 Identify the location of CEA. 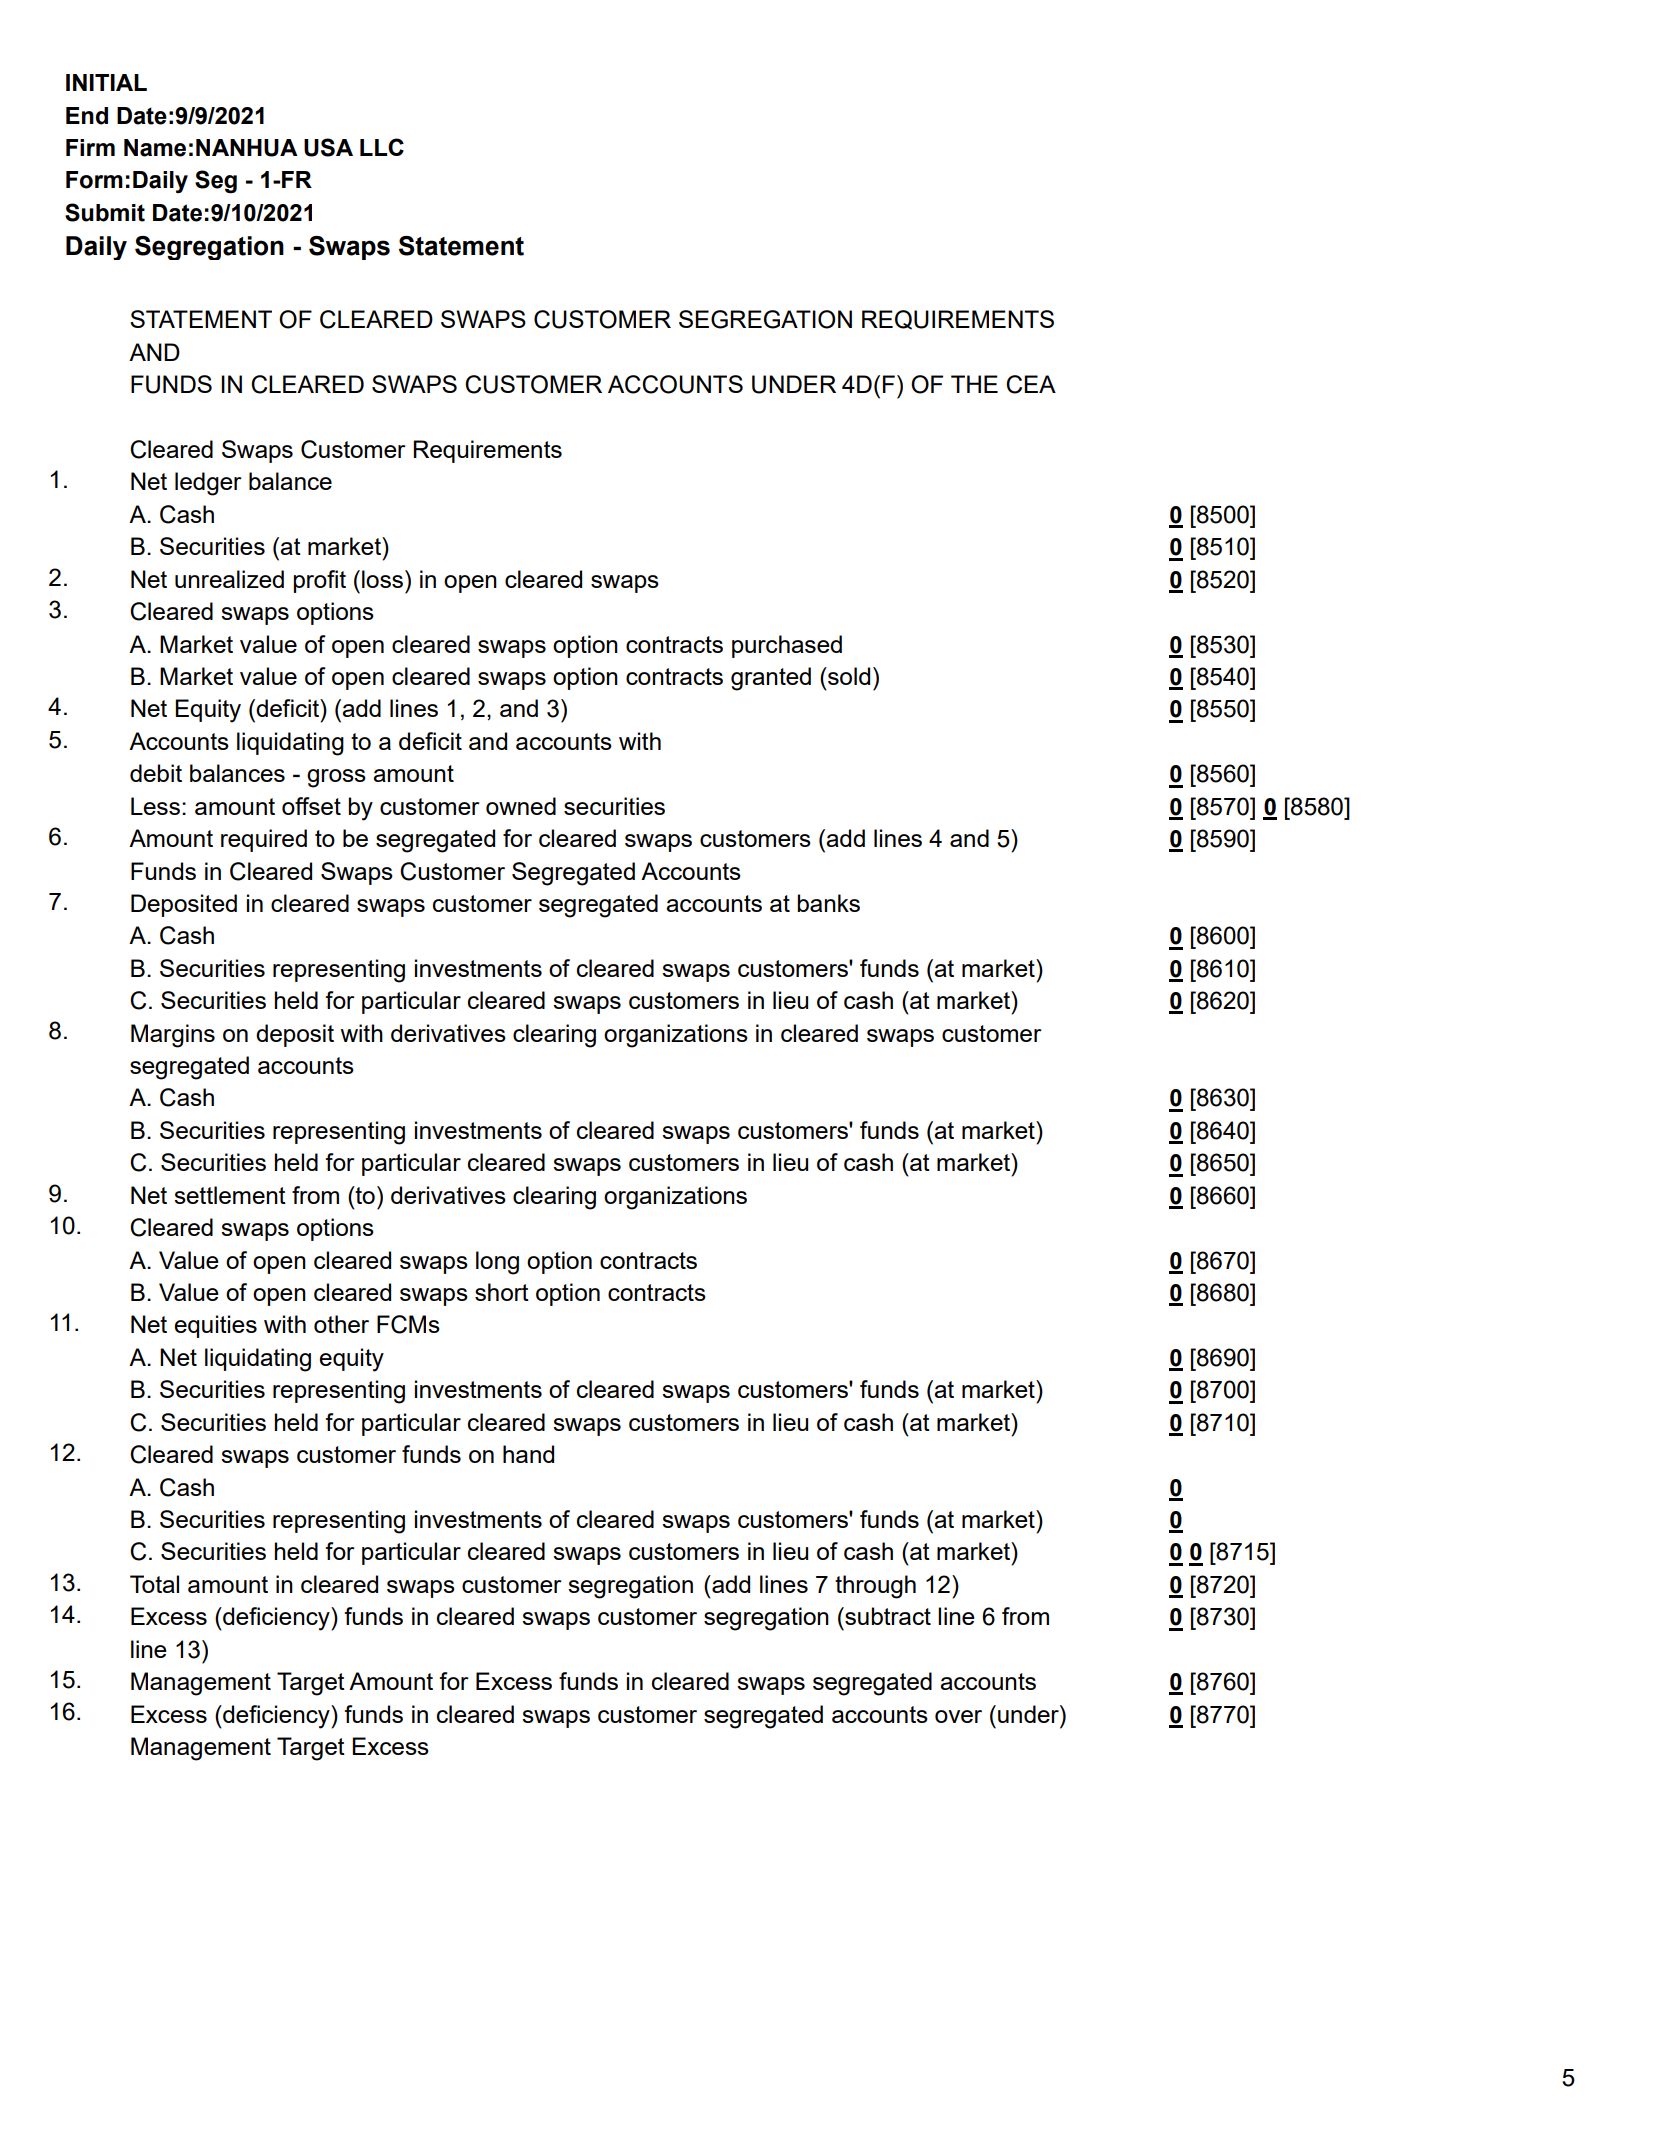
(1031, 384).
